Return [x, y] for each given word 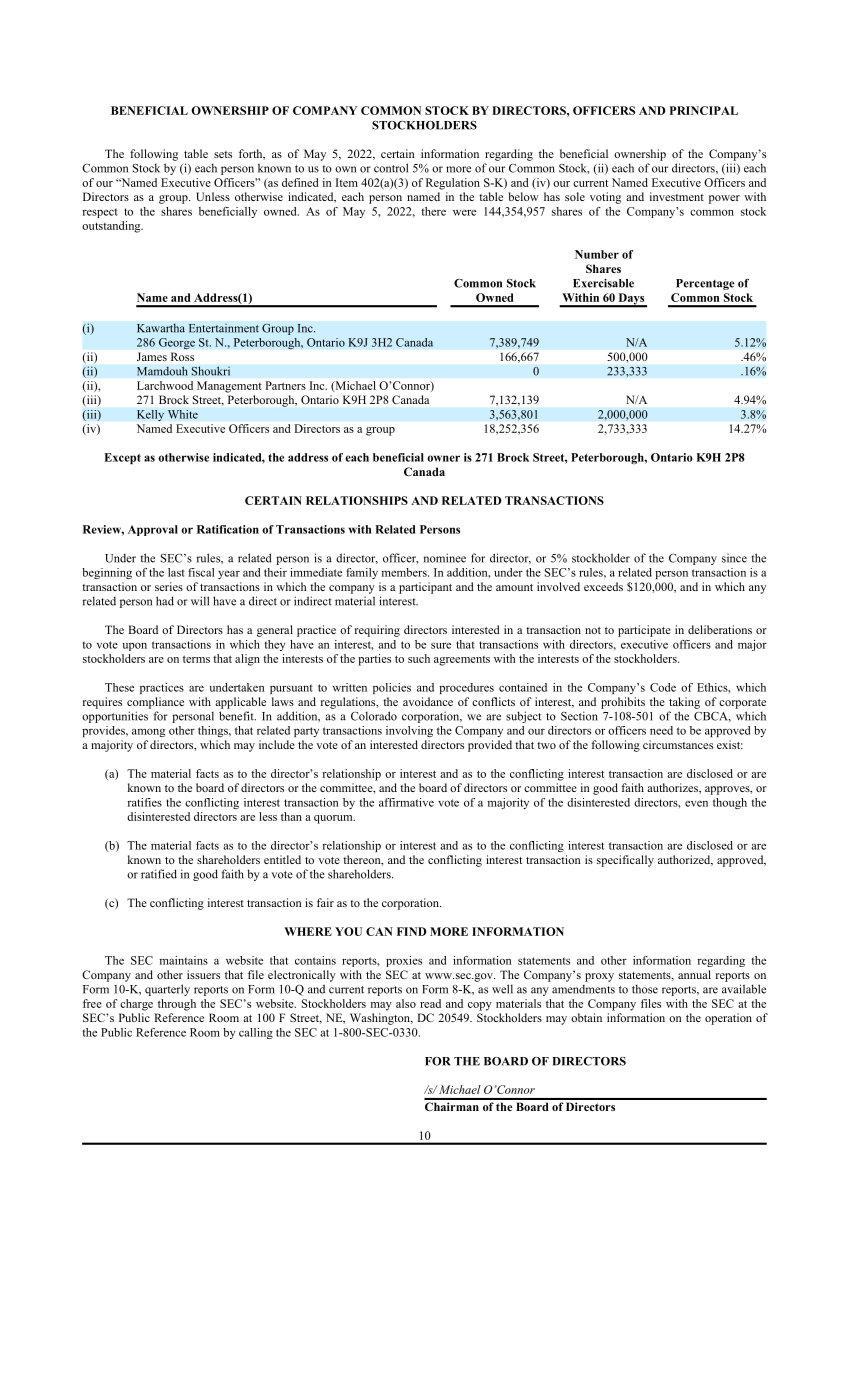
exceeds [603, 586]
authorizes [673, 788]
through [177, 1005]
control [391, 168]
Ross [182, 356]
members [405, 572]
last [176, 572]
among [148, 732]
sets [223, 154]
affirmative [406, 802]
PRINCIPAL [704, 110]
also [406, 1003]
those [645, 989]
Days [631, 300]
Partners [285, 385]
